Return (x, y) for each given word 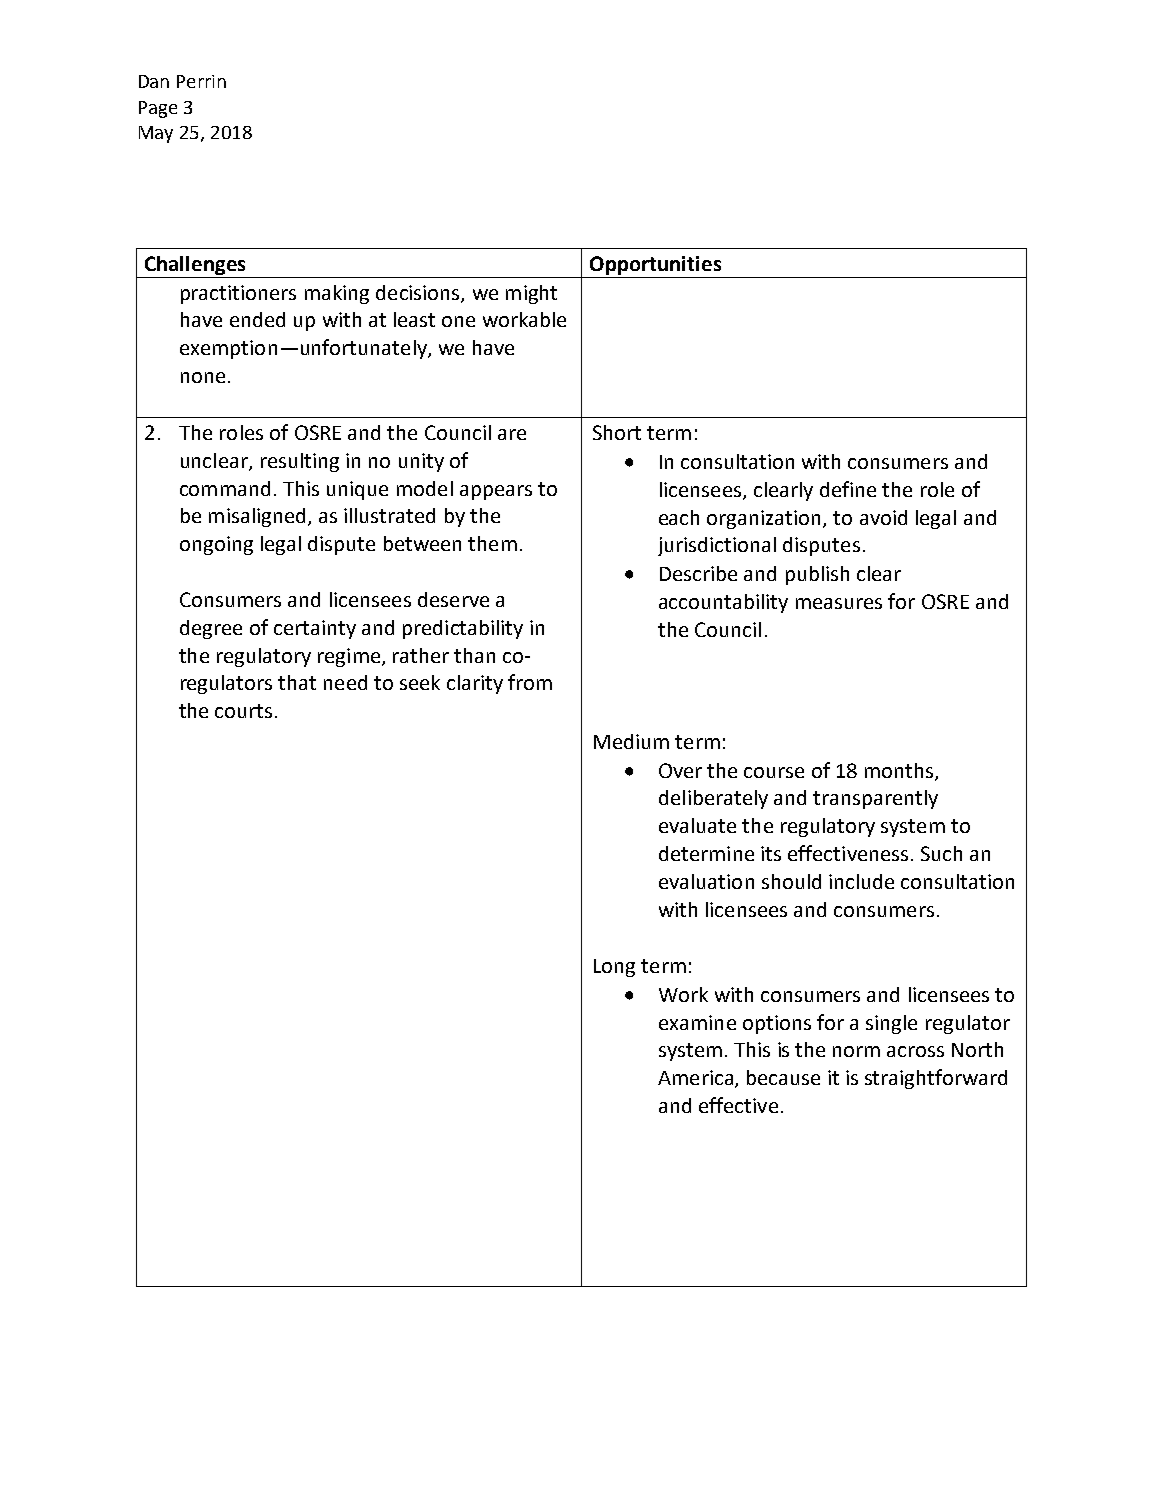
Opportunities (655, 265)
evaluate (697, 825)
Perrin (201, 81)
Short (617, 432)
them (492, 543)
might (531, 294)
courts (243, 711)
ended (257, 319)
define (848, 489)
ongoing (216, 545)
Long (614, 968)
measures (839, 603)
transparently (875, 799)
